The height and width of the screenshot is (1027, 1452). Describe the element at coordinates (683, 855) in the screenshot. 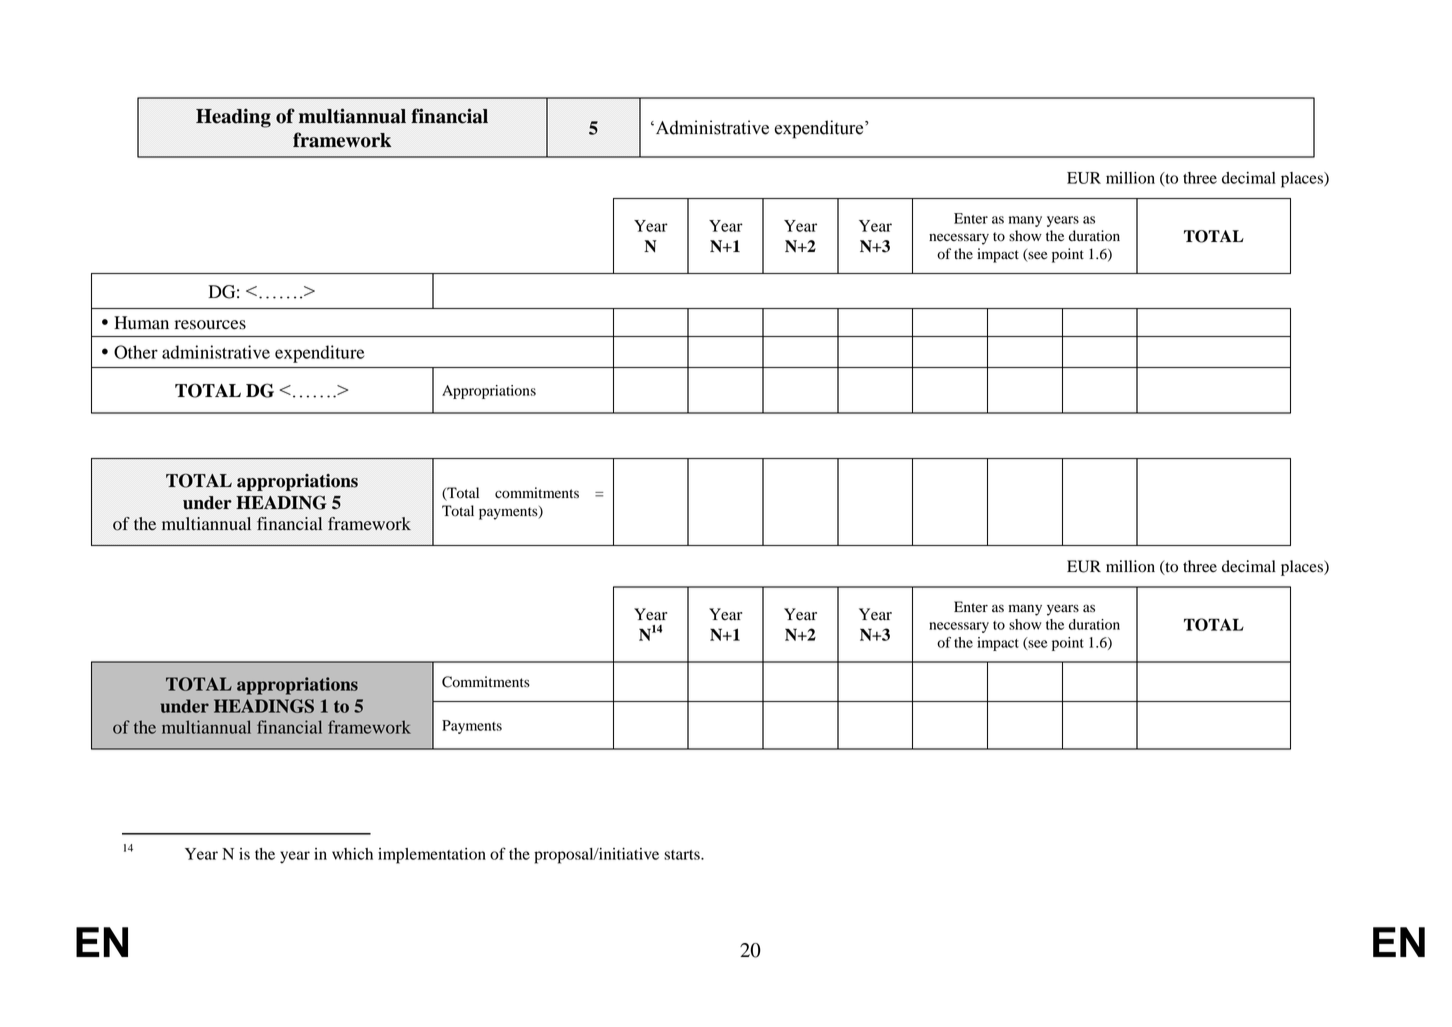

I see `starts` at that location.
